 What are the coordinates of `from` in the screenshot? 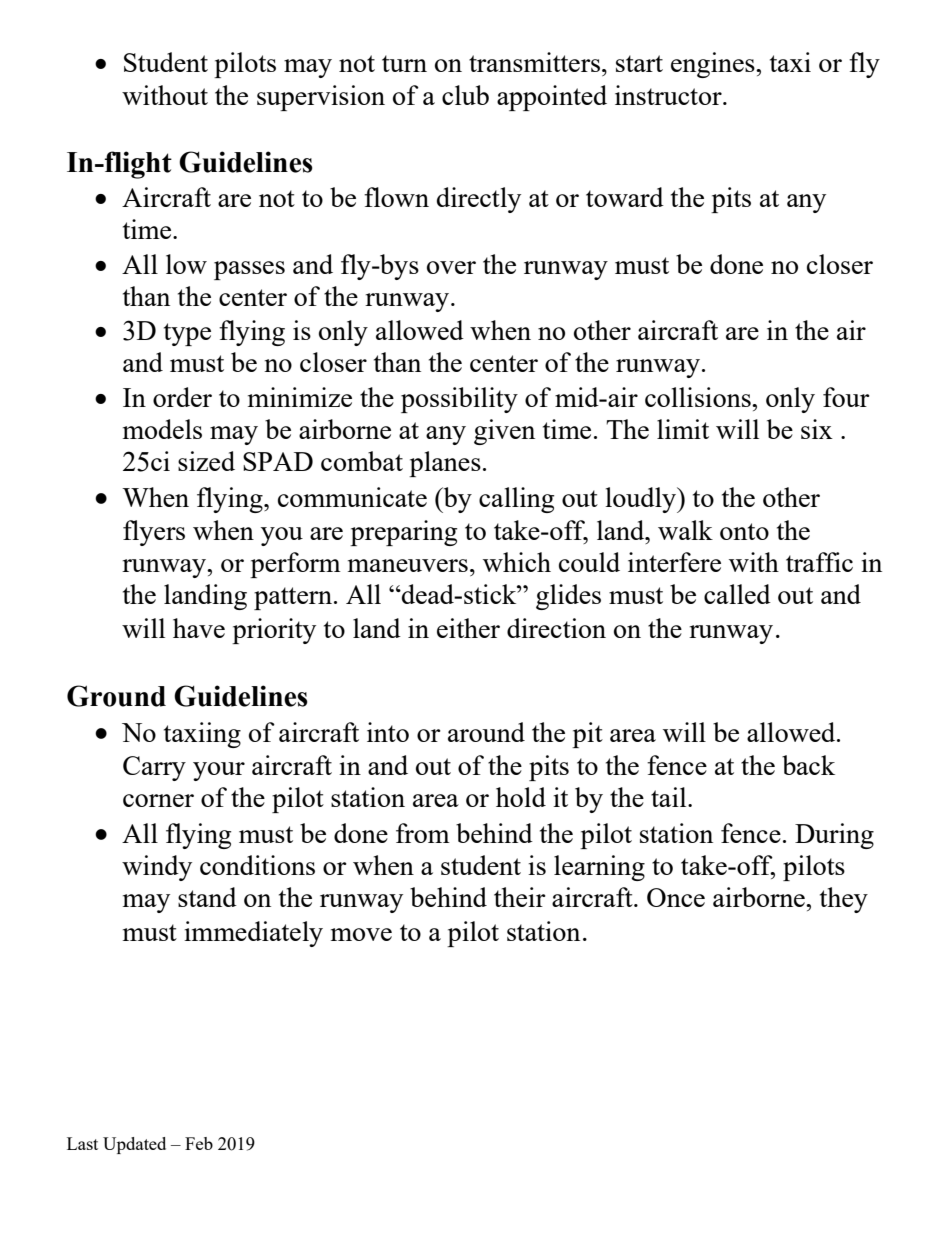 It's located at (423, 833).
